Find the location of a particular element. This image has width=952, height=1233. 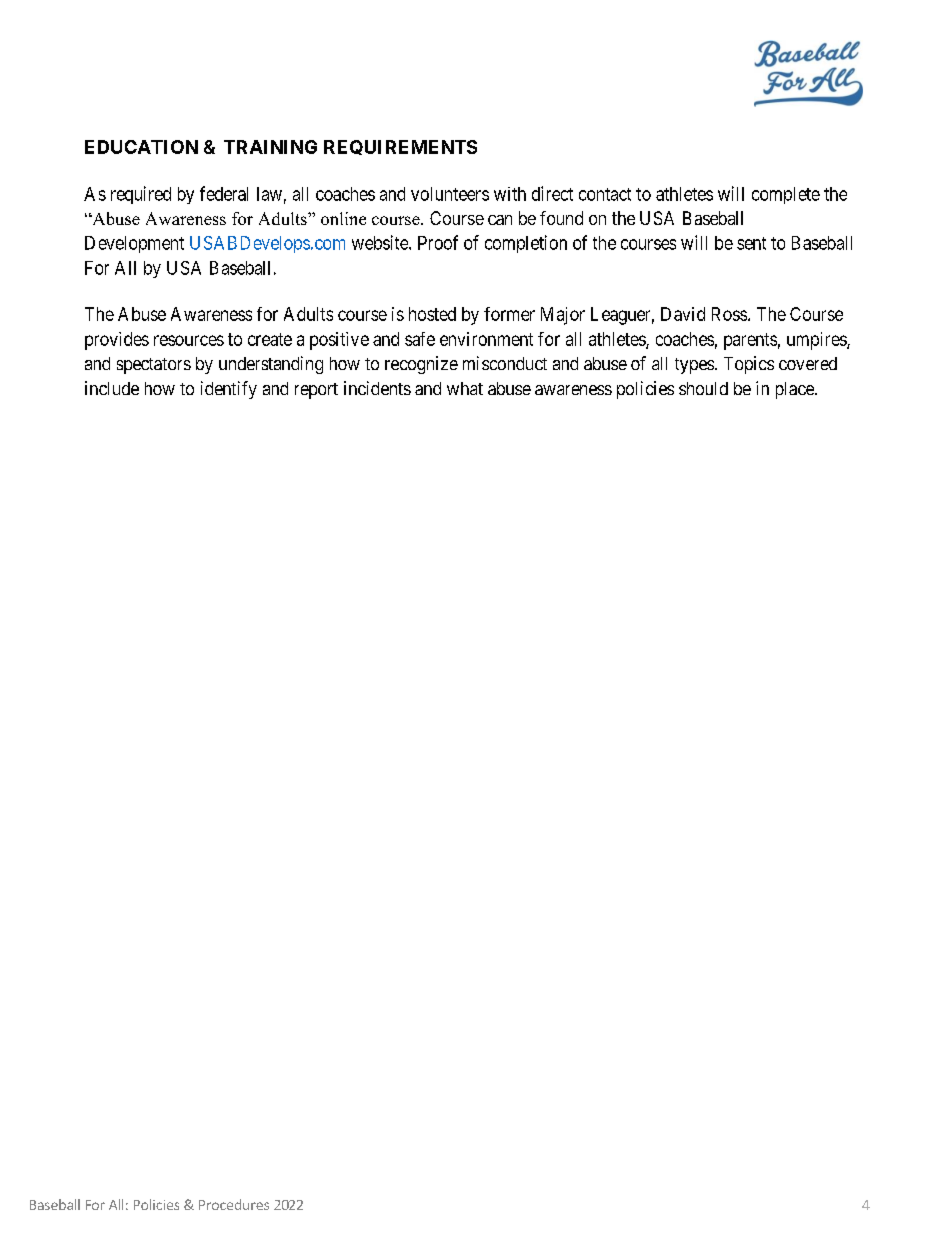

Procedures is located at coordinates (234, 1204).
